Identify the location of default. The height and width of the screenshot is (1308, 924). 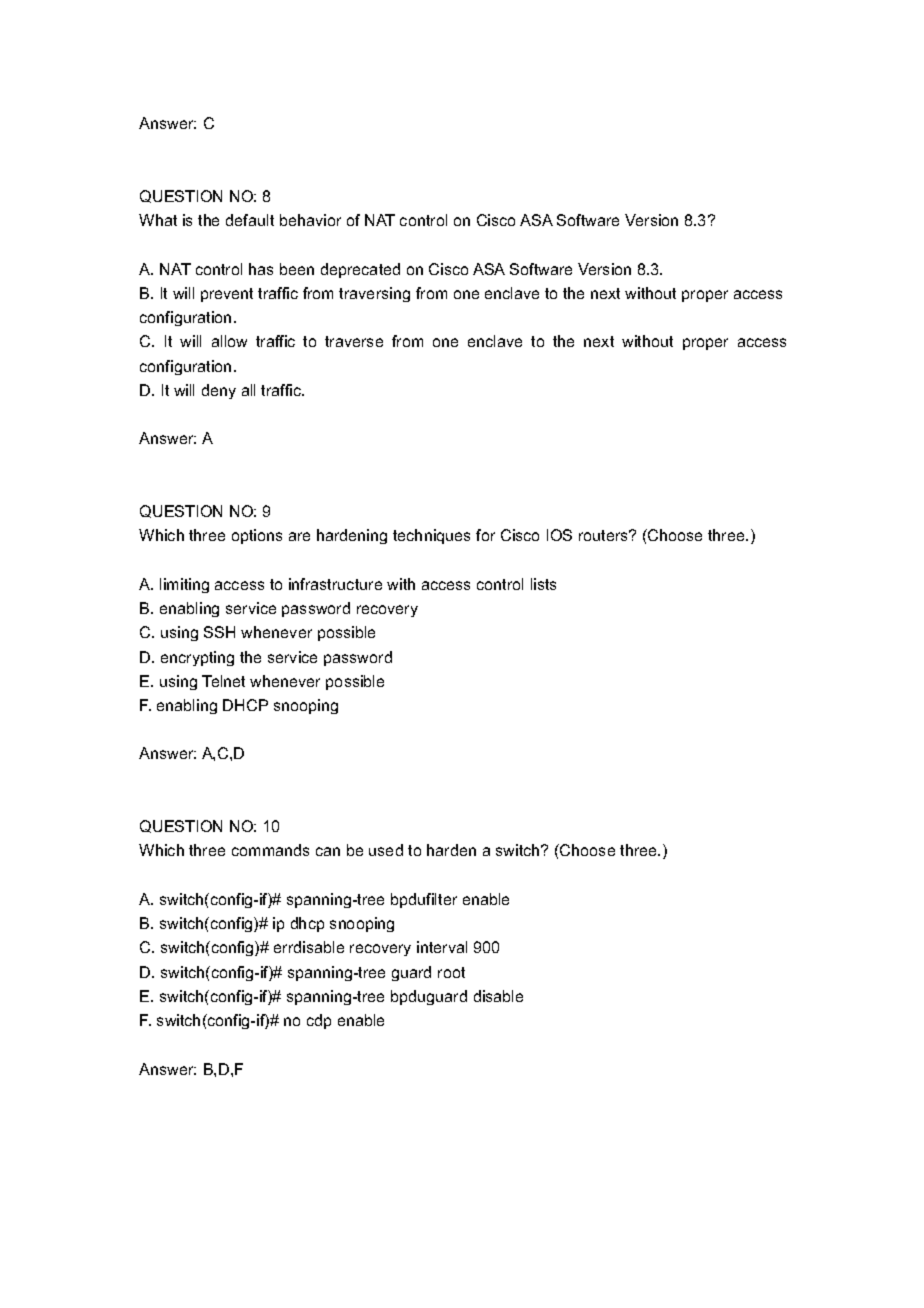
(250, 220).
